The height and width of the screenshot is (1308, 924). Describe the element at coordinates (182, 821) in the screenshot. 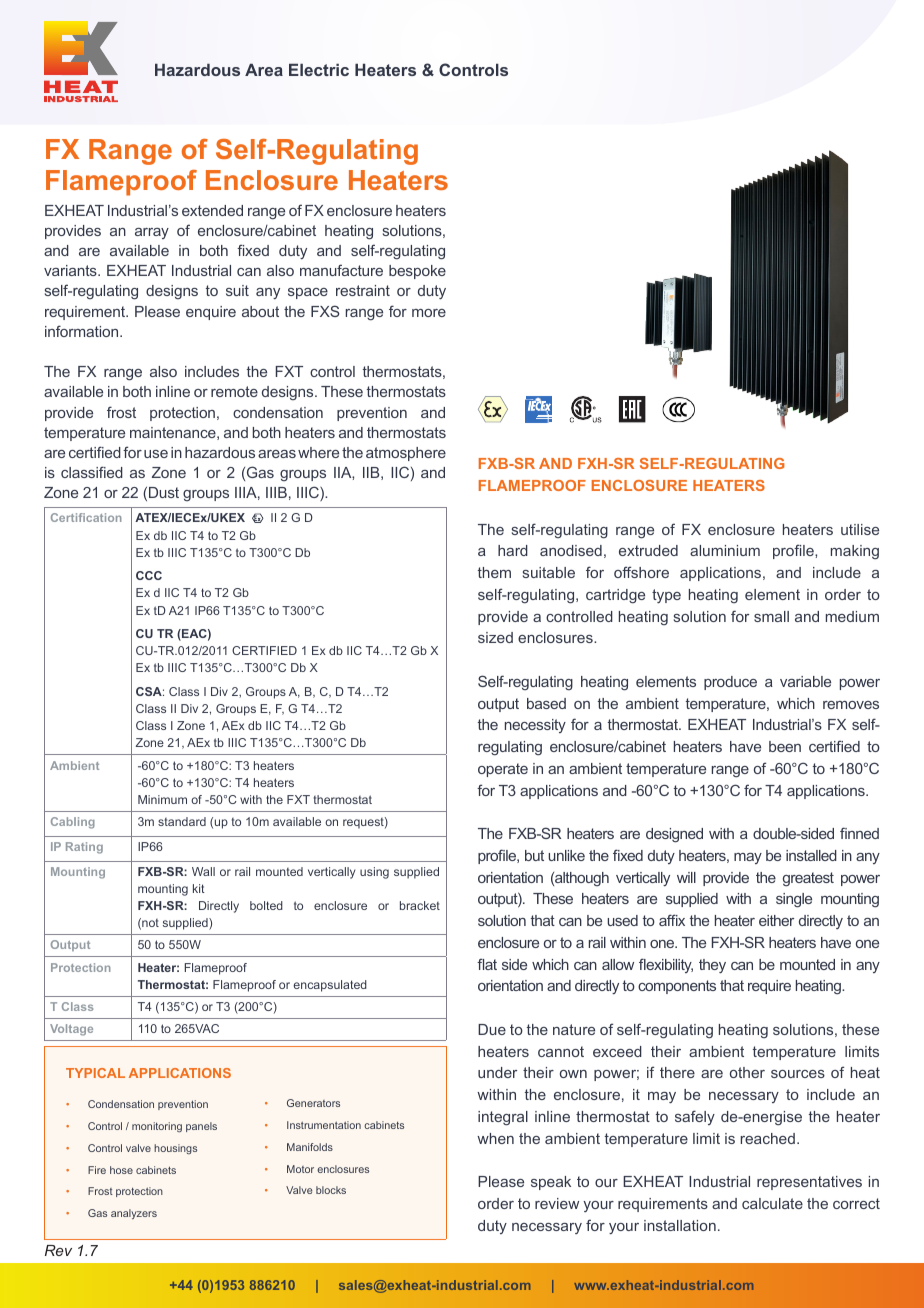

I see `standard` at that location.
